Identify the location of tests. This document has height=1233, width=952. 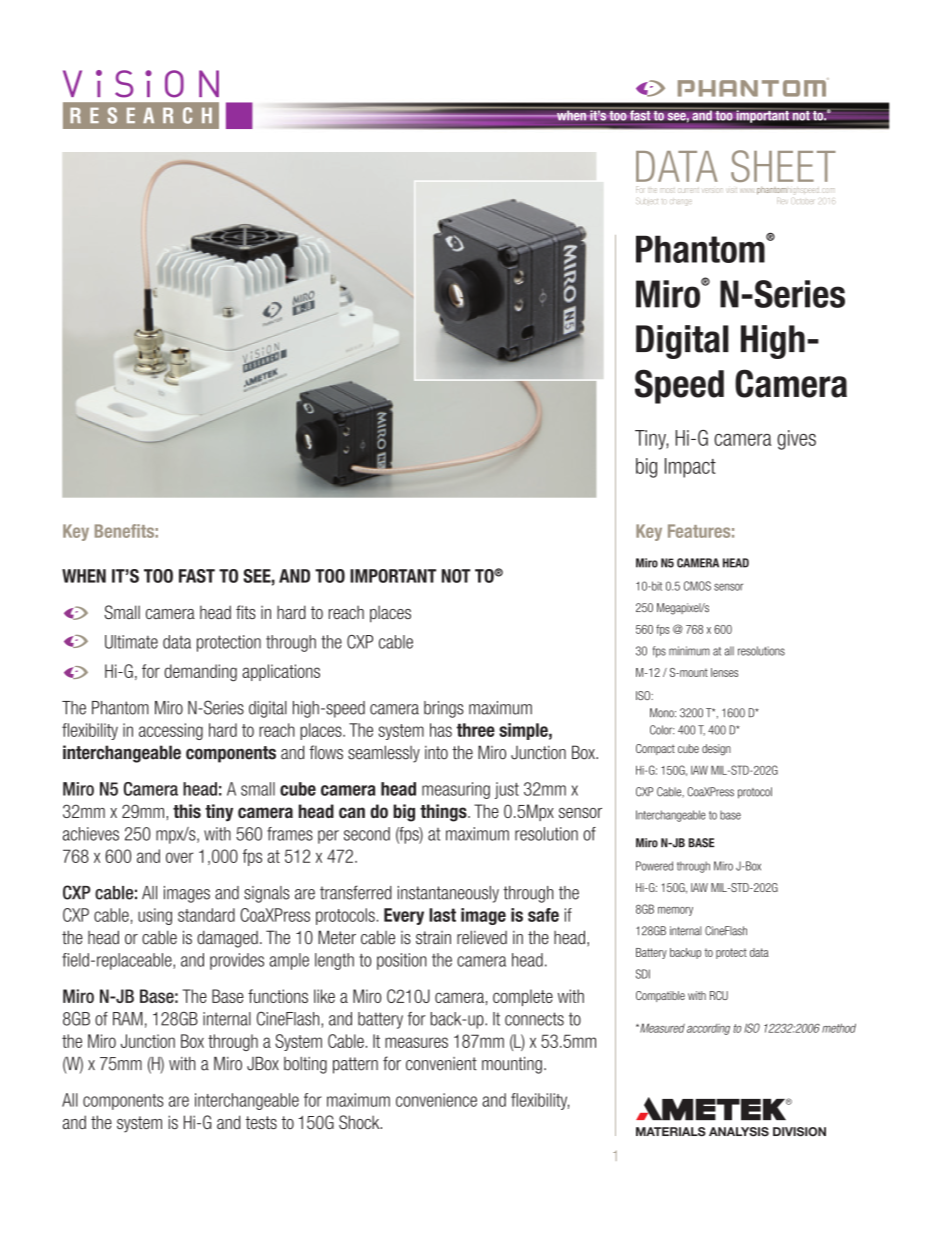
(261, 1122).
